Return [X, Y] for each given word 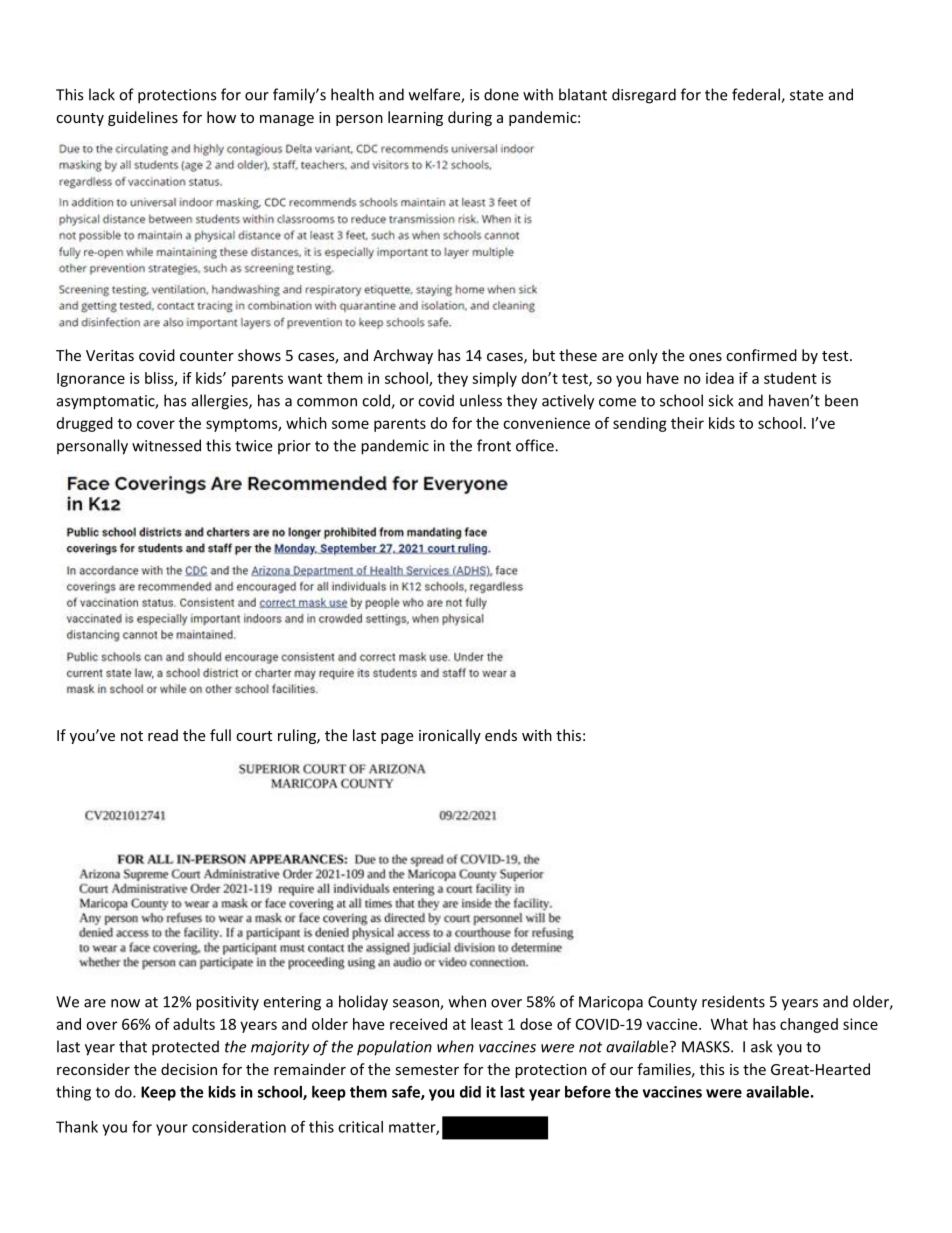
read [163, 735]
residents [733, 1001]
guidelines [143, 118]
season [417, 1004]
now [125, 1003]
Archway [403, 356]
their [687, 423]
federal [757, 95]
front [494, 445]
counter [207, 356]
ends [501, 735]
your [172, 1130]
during [470, 118]
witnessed [166, 445]
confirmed [761, 355]
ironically [450, 736]
